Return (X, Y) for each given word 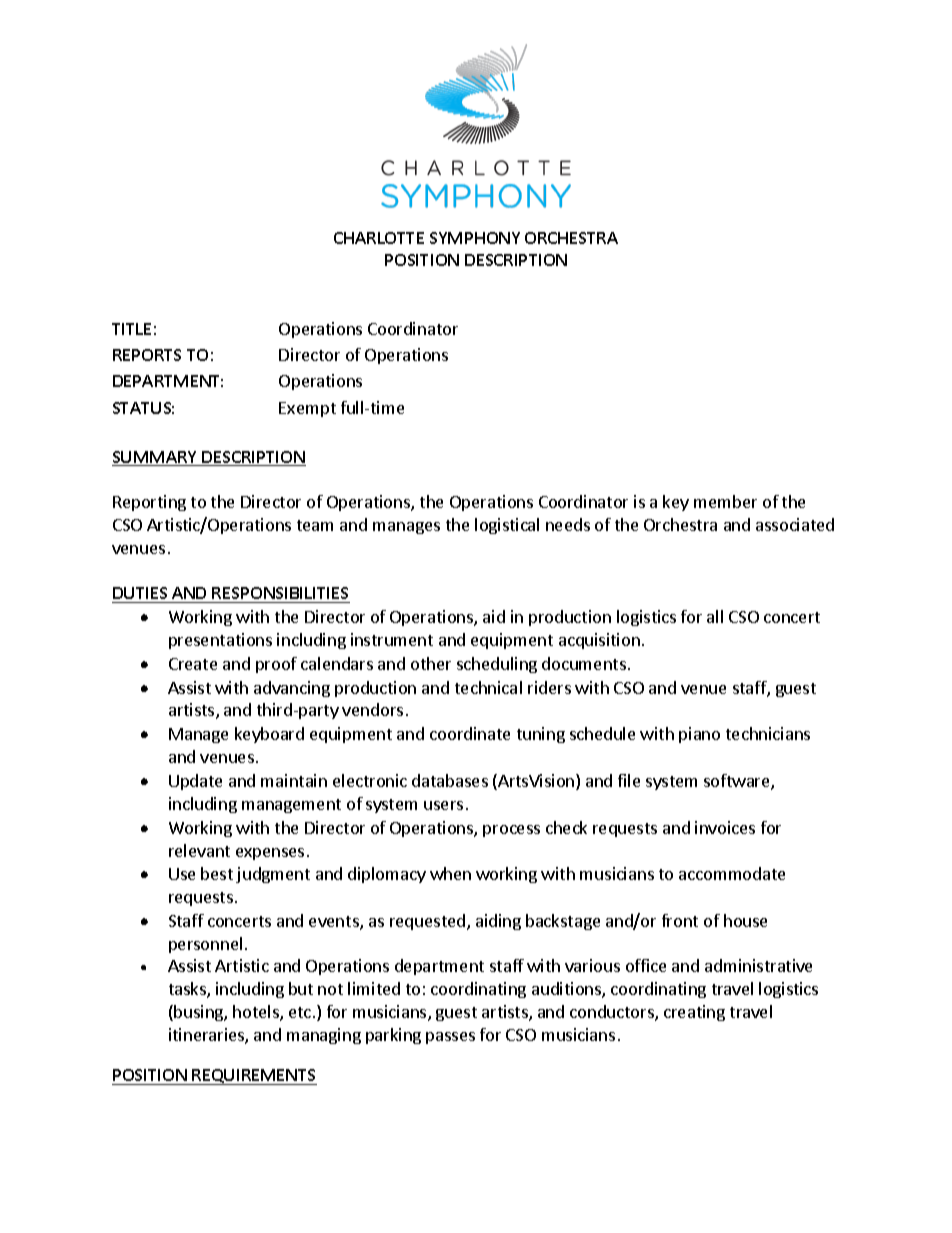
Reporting (149, 503)
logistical (507, 526)
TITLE (131, 329)
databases (450, 780)
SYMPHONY (475, 238)
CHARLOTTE (379, 238)
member (725, 501)
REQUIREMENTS (254, 1077)
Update (195, 782)
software (738, 782)
